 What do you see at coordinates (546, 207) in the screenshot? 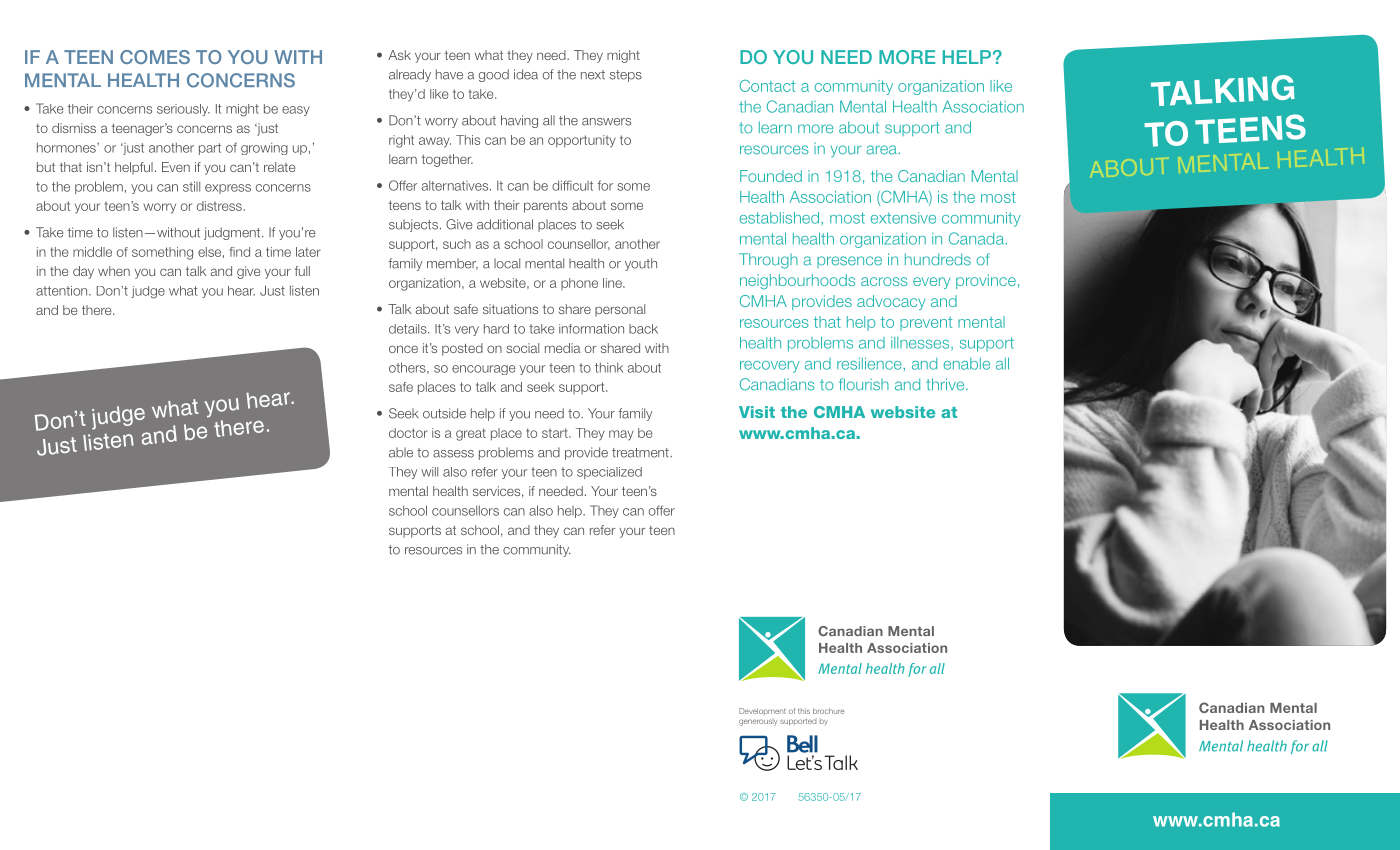
I see `parents` at bounding box center [546, 207].
